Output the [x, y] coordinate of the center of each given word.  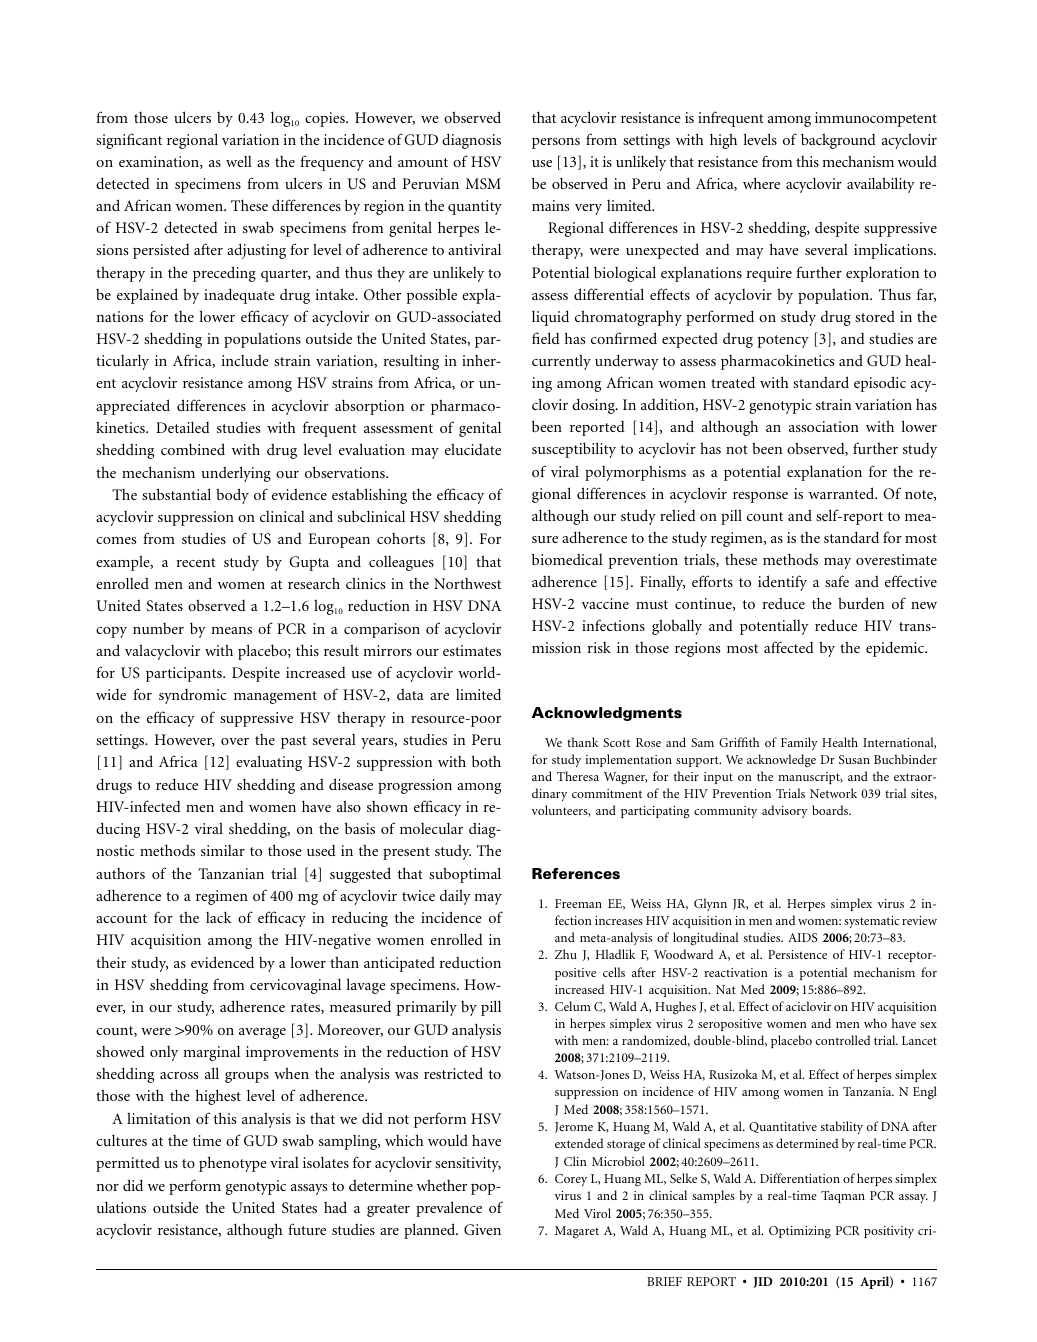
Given [482, 1230]
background [838, 141]
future [307, 1229]
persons [556, 143]
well [239, 161]
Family [799, 743]
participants [185, 674]
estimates [472, 650]
